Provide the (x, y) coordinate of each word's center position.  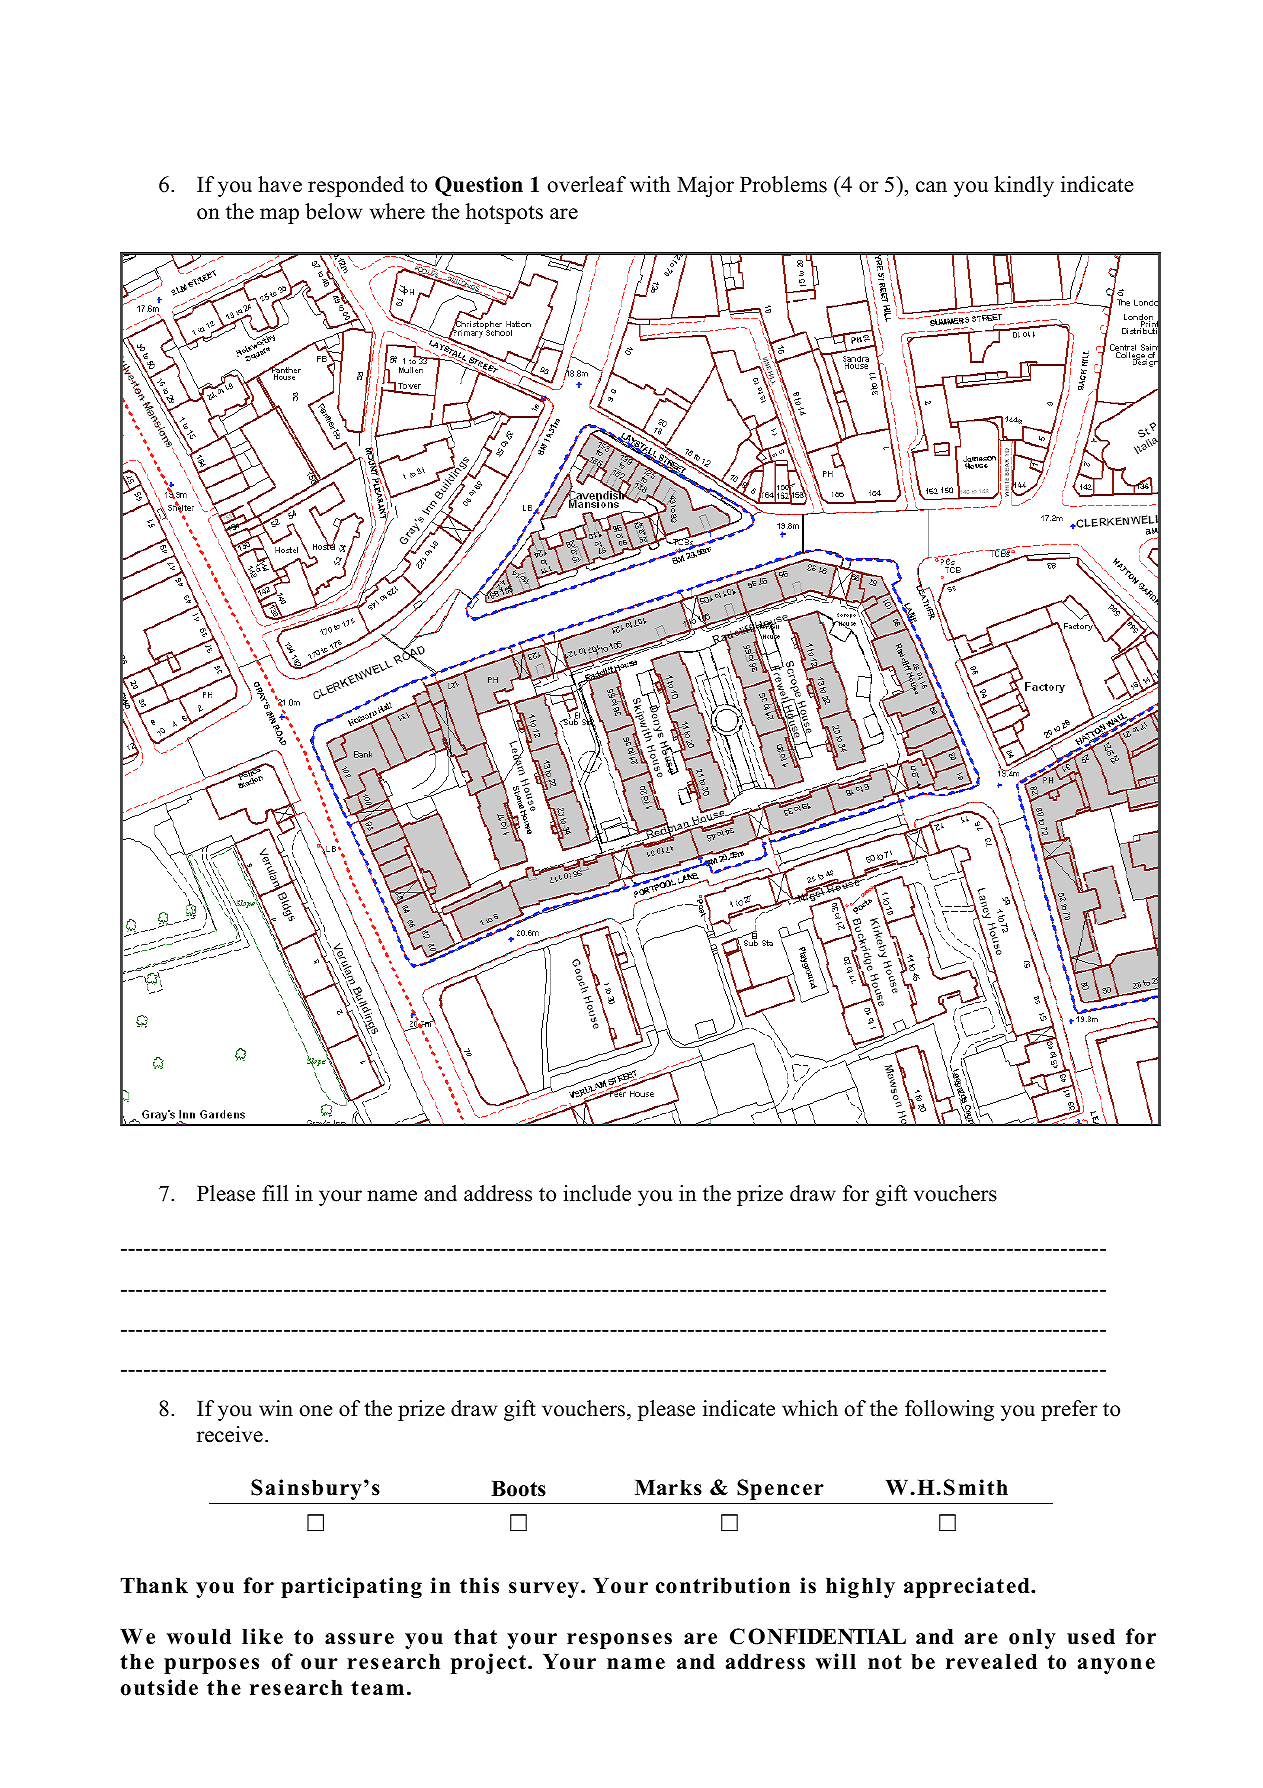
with (650, 184)
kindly (1024, 186)
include (597, 1193)
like (262, 1636)
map (279, 216)
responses (619, 1641)
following (949, 1410)
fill (275, 1193)
